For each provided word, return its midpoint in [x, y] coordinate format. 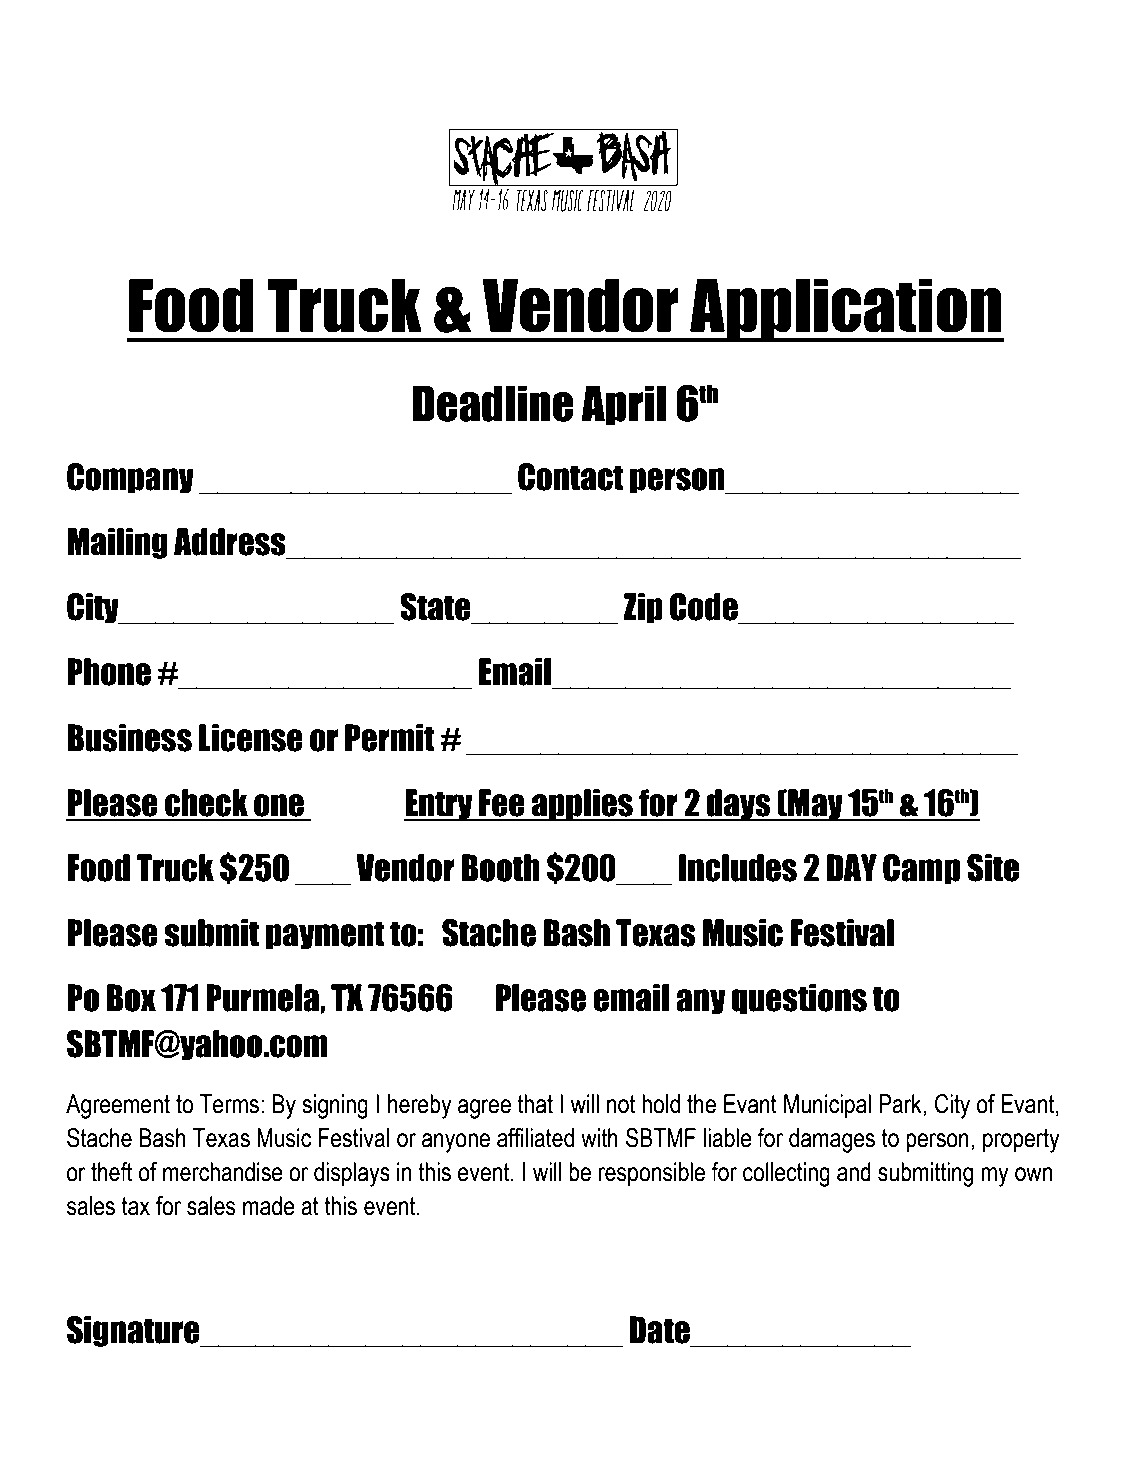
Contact [571, 477]
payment [325, 935]
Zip [643, 608]
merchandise [223, 1172]
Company [130, 478]
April [623, 405]
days [739, 805]
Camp [921, 869]
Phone [109, 672]
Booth [501, 868]
